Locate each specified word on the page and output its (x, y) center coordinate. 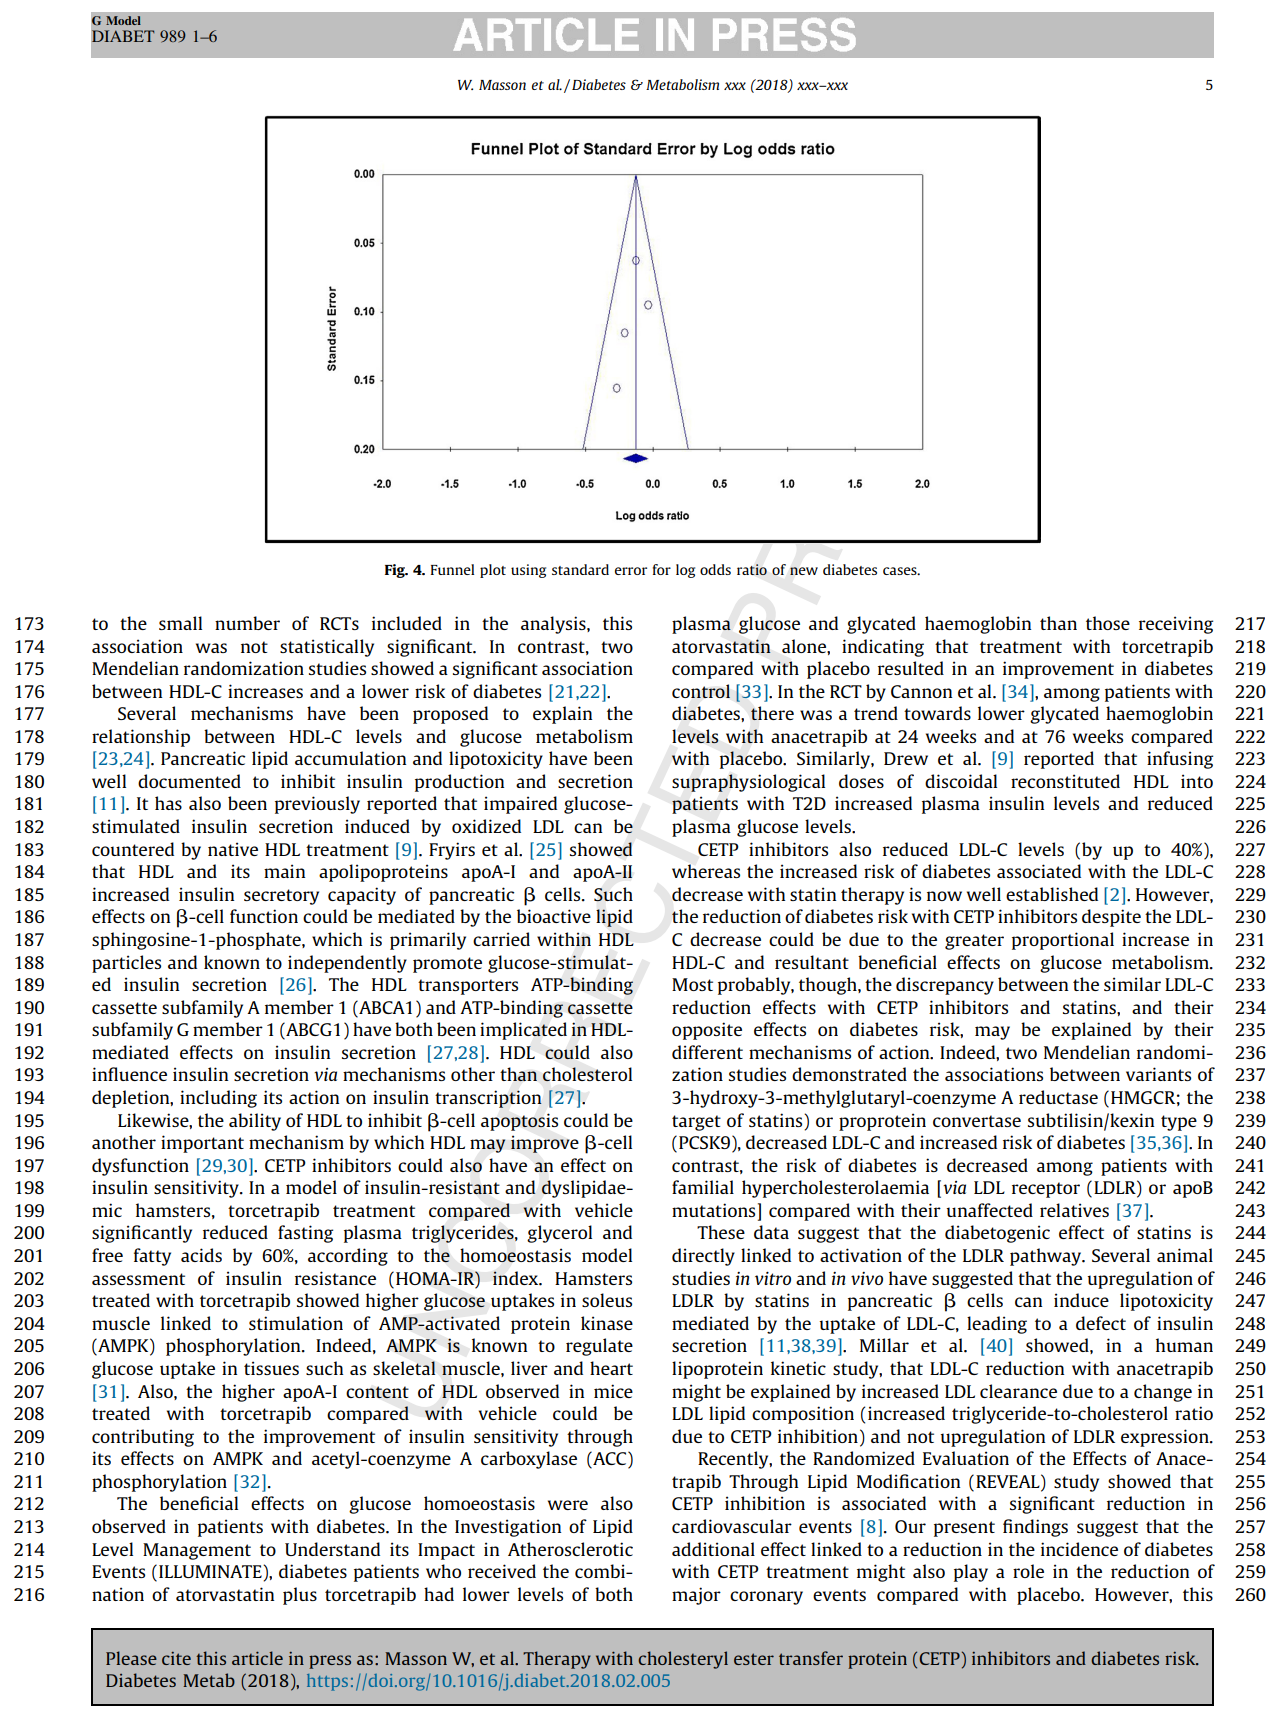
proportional (1063, 941)
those (1108, 623)
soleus (607, 1300)
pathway (1047, 1257)
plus (300, 1596)
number (247, 623)
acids (201, 1255)
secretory (281, 897)
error (631, 571)
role (1028, 1571)
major (696, 1596)
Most (692, 984)
